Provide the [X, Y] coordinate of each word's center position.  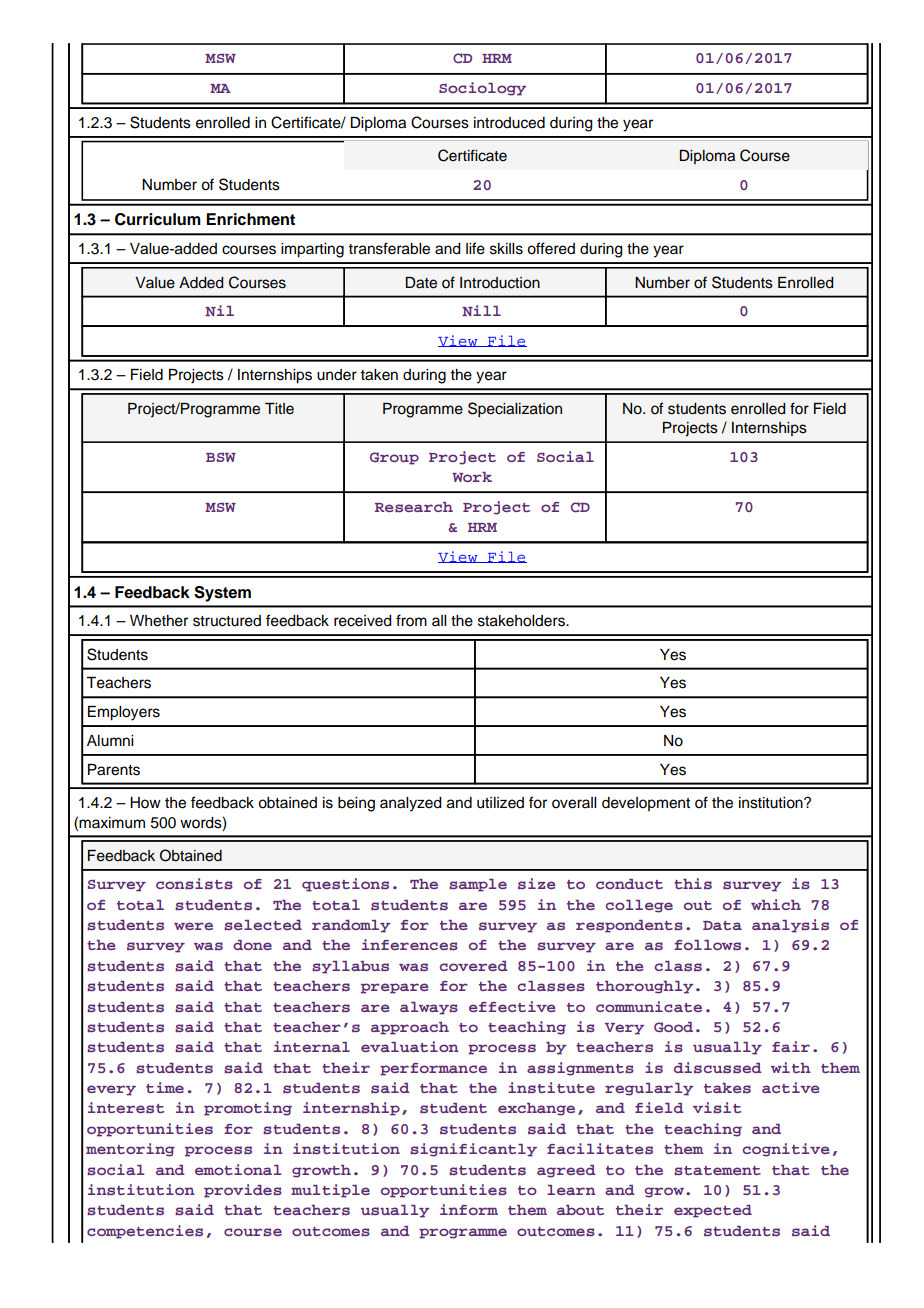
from [411, 620]
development [646, 804]
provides [243, 1191]
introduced [509, 123]
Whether [159, 621]
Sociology [482, 89]
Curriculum [158, 219]
